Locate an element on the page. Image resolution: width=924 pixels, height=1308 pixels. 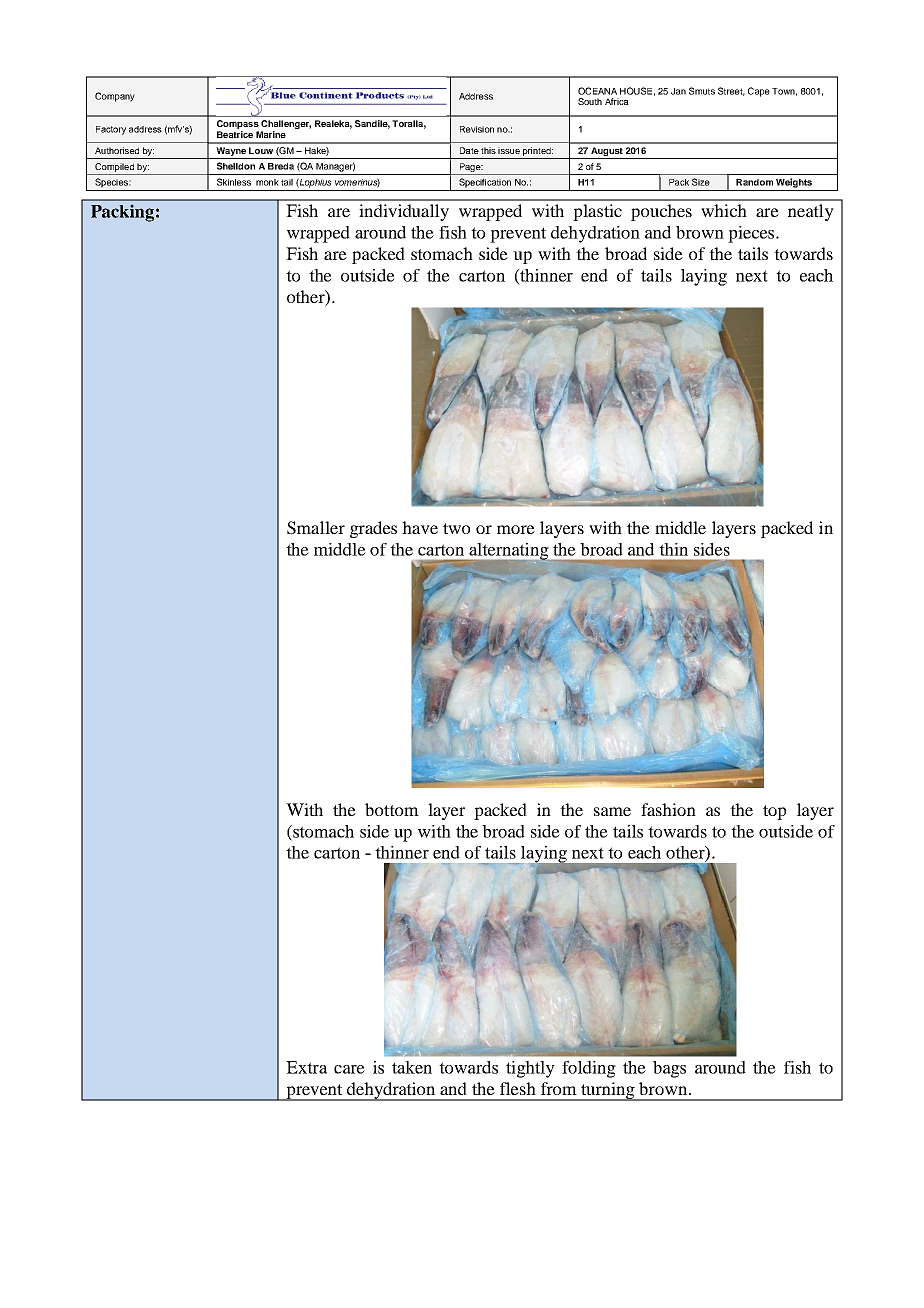
bags is located at coordinates (669, 1069).
